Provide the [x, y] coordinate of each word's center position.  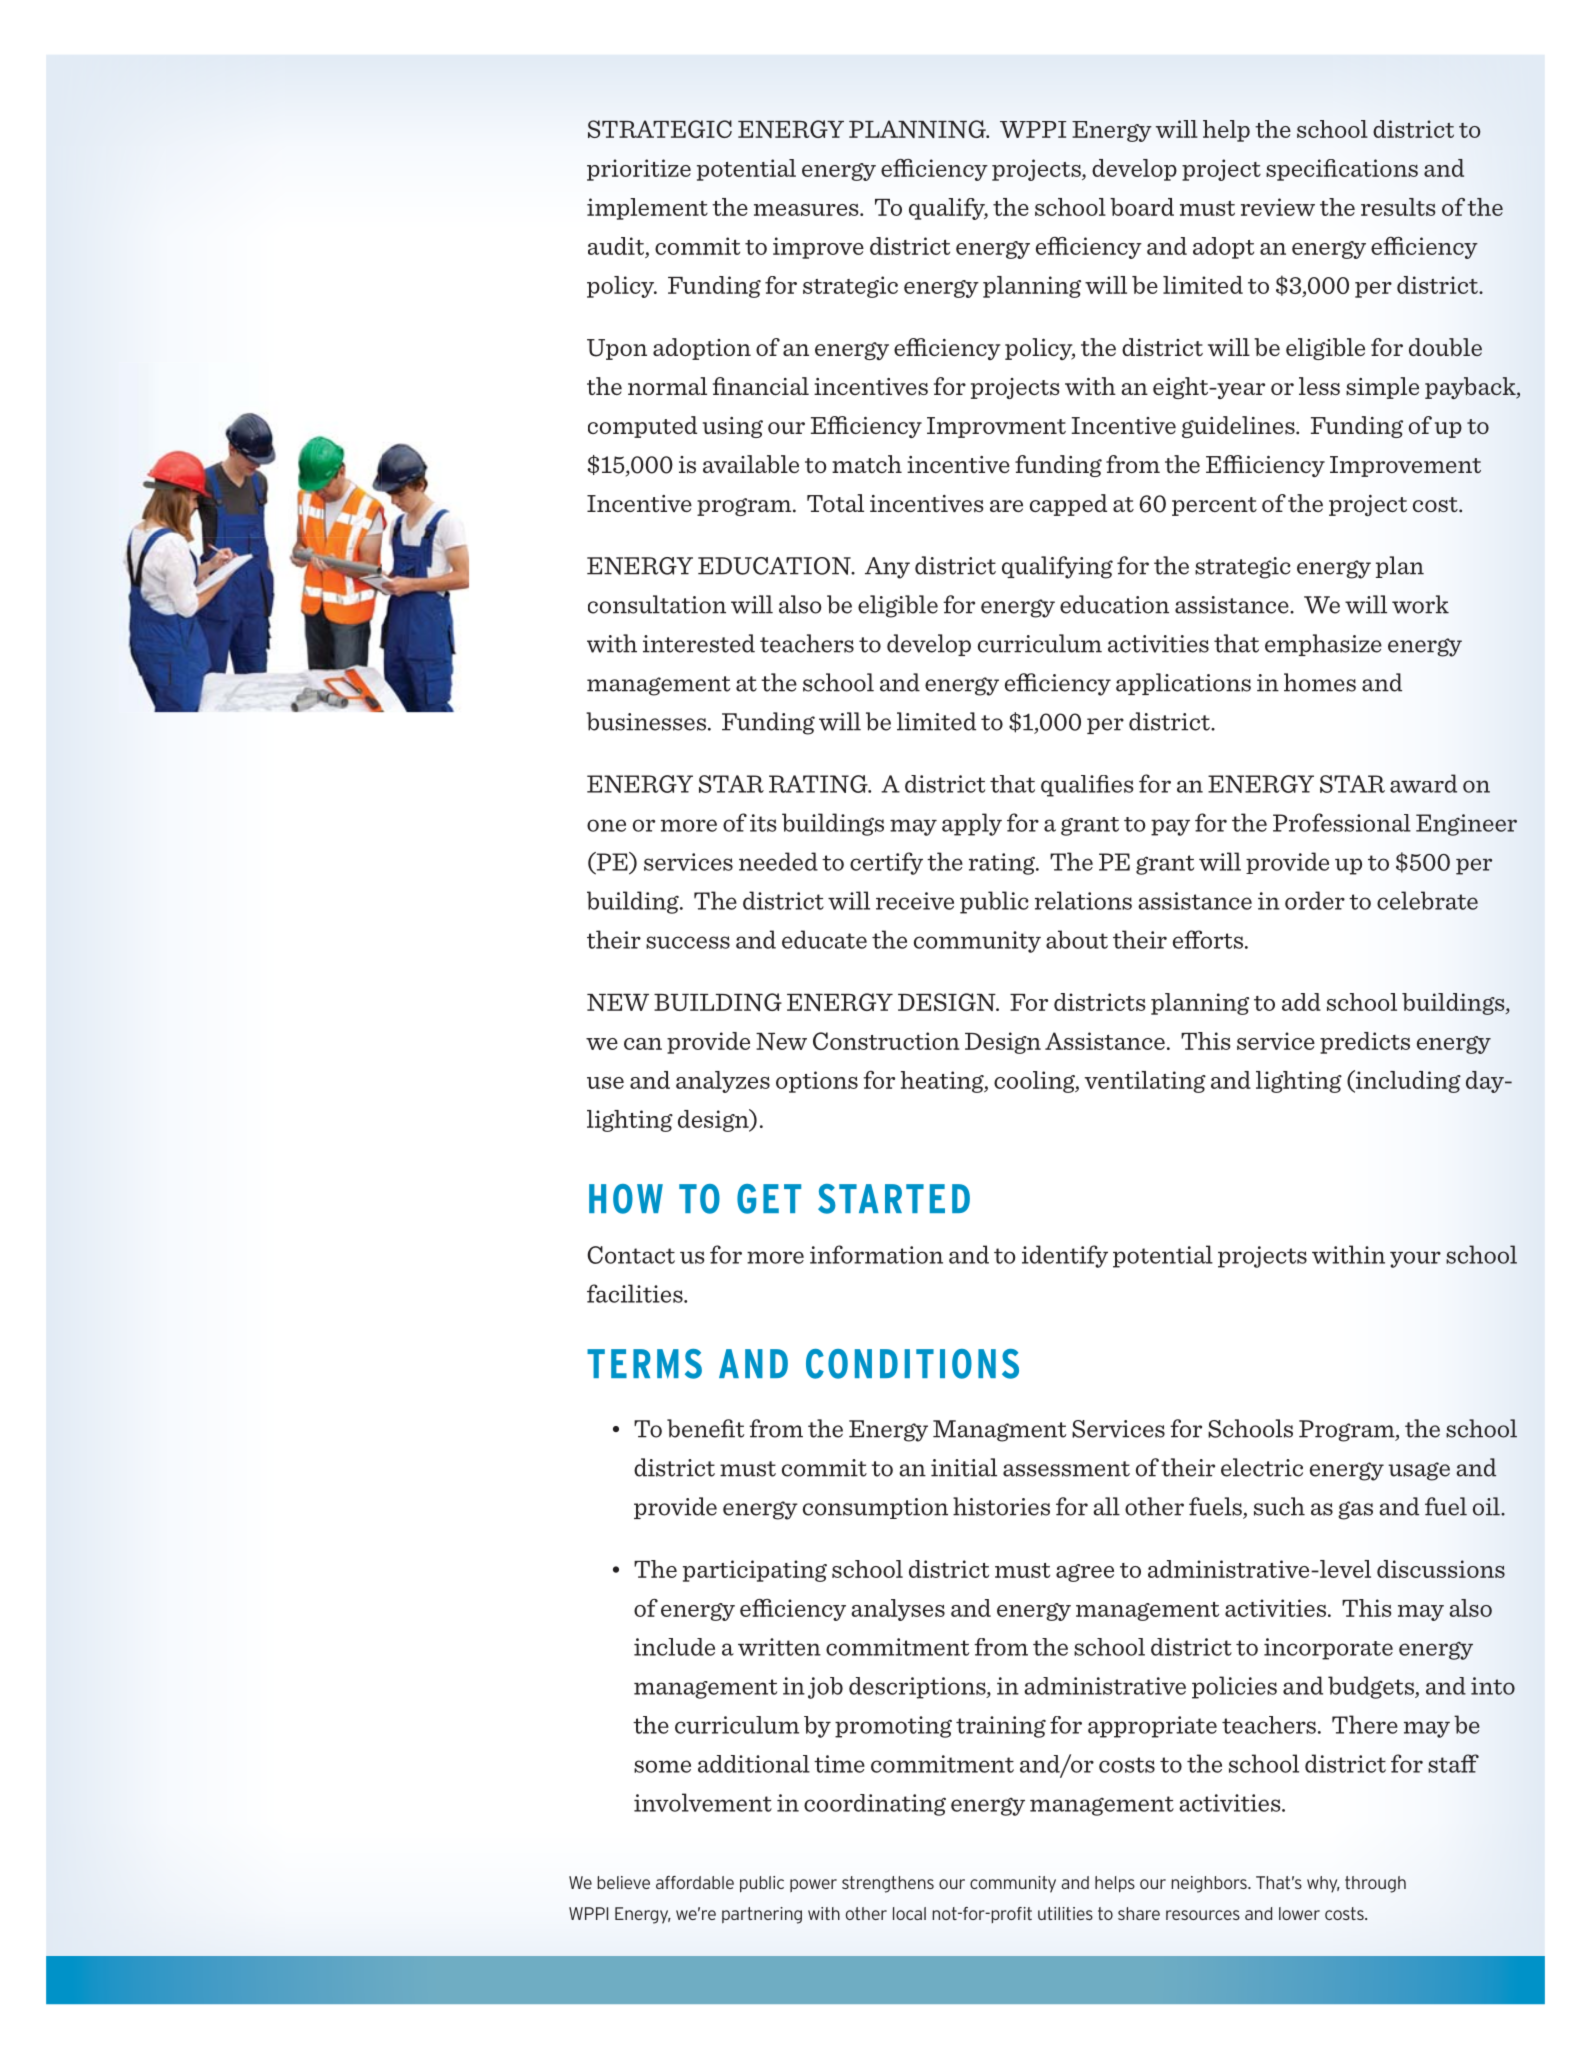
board [1142, 207]
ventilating [1145, 1082]
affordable [695, 1882]
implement [647, 209]
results [1398, 207]
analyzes [723, 1082]
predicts [1365, 1043]
